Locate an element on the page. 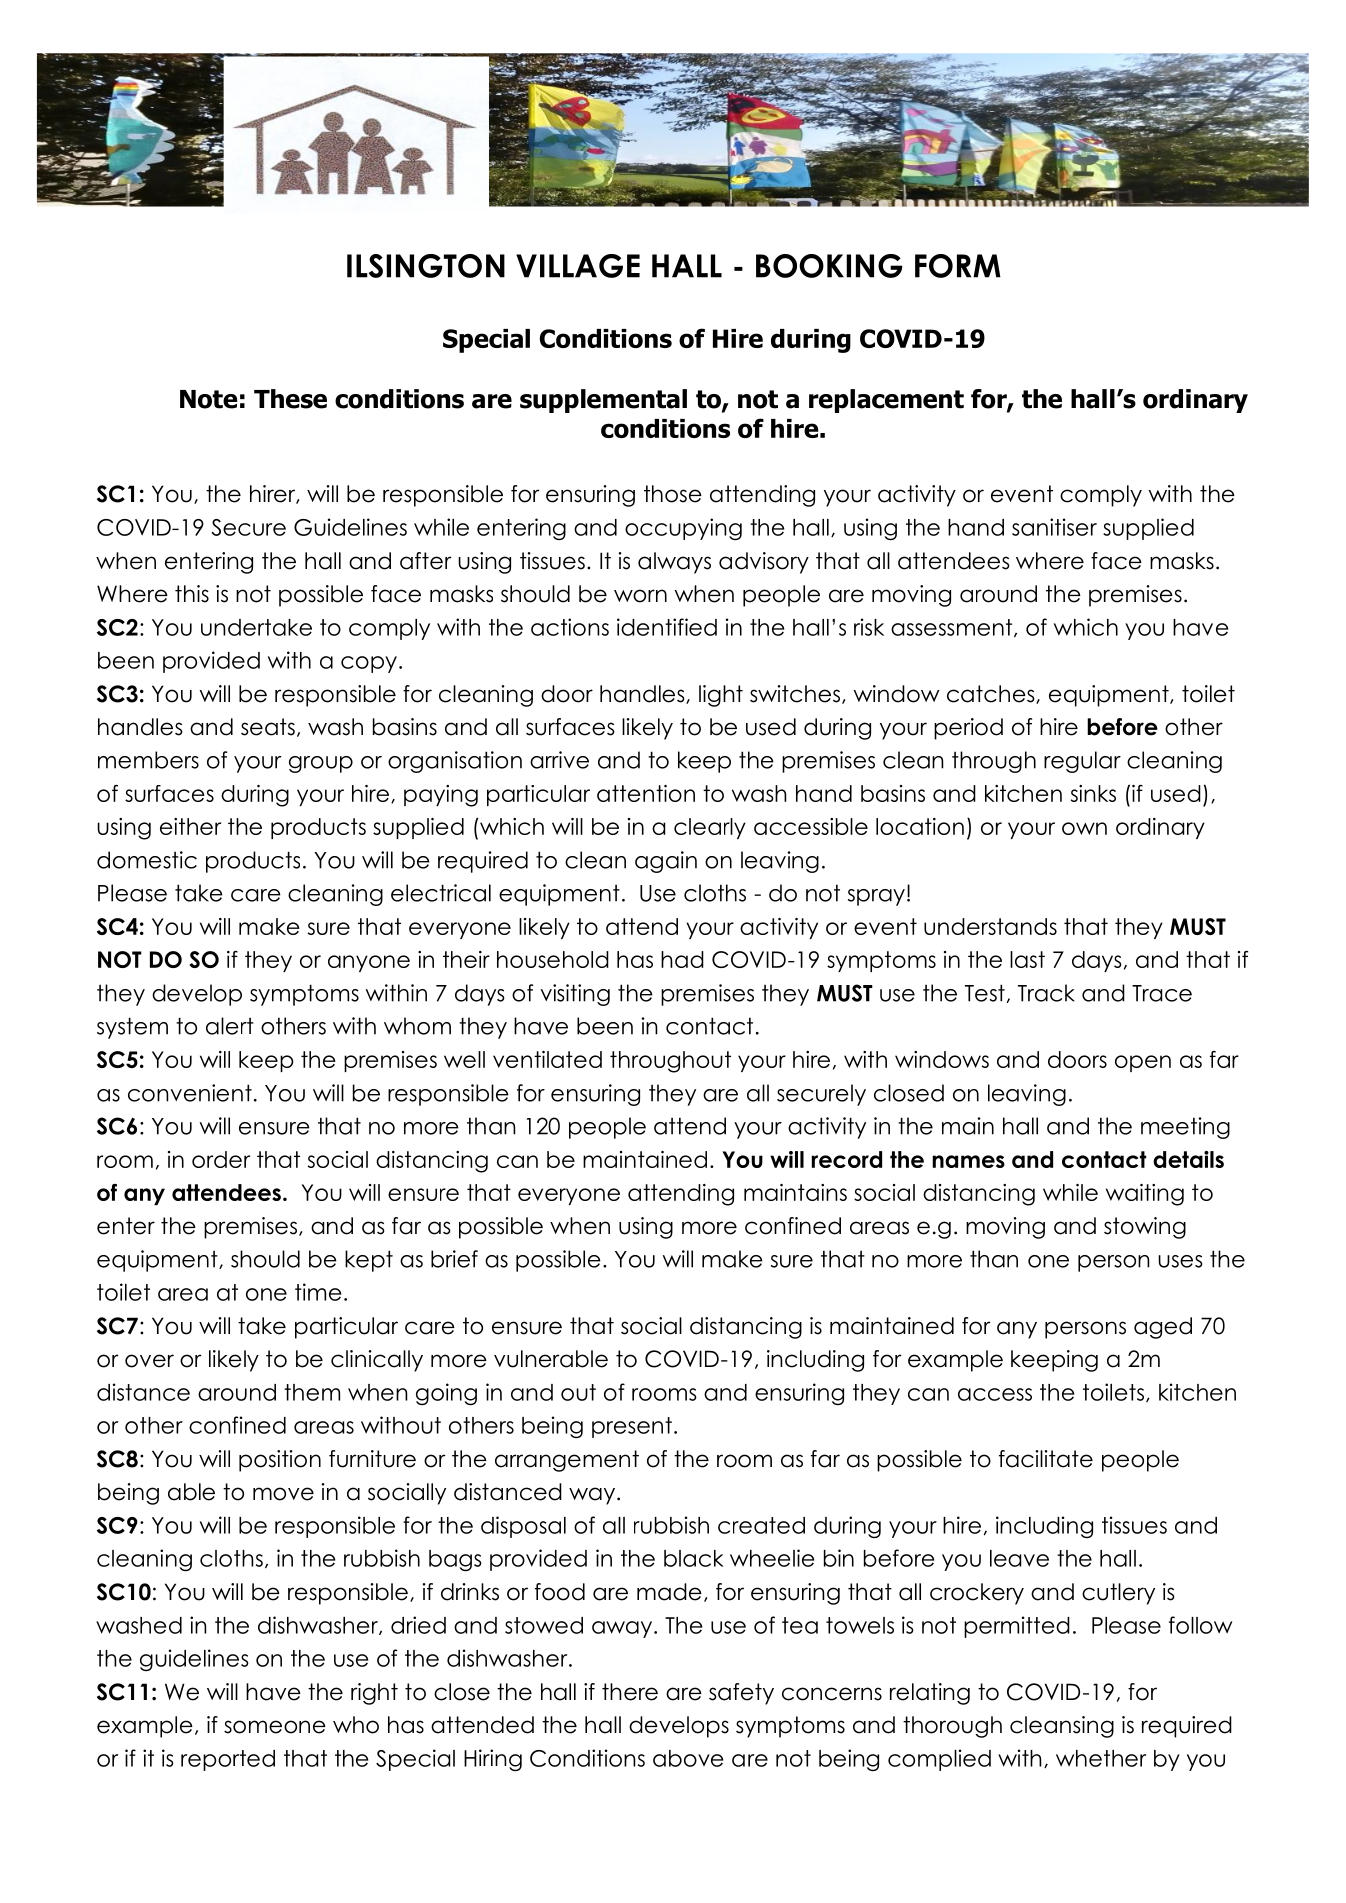 The image size is (1346, 1903). These is located at coordinates (290, 399).
